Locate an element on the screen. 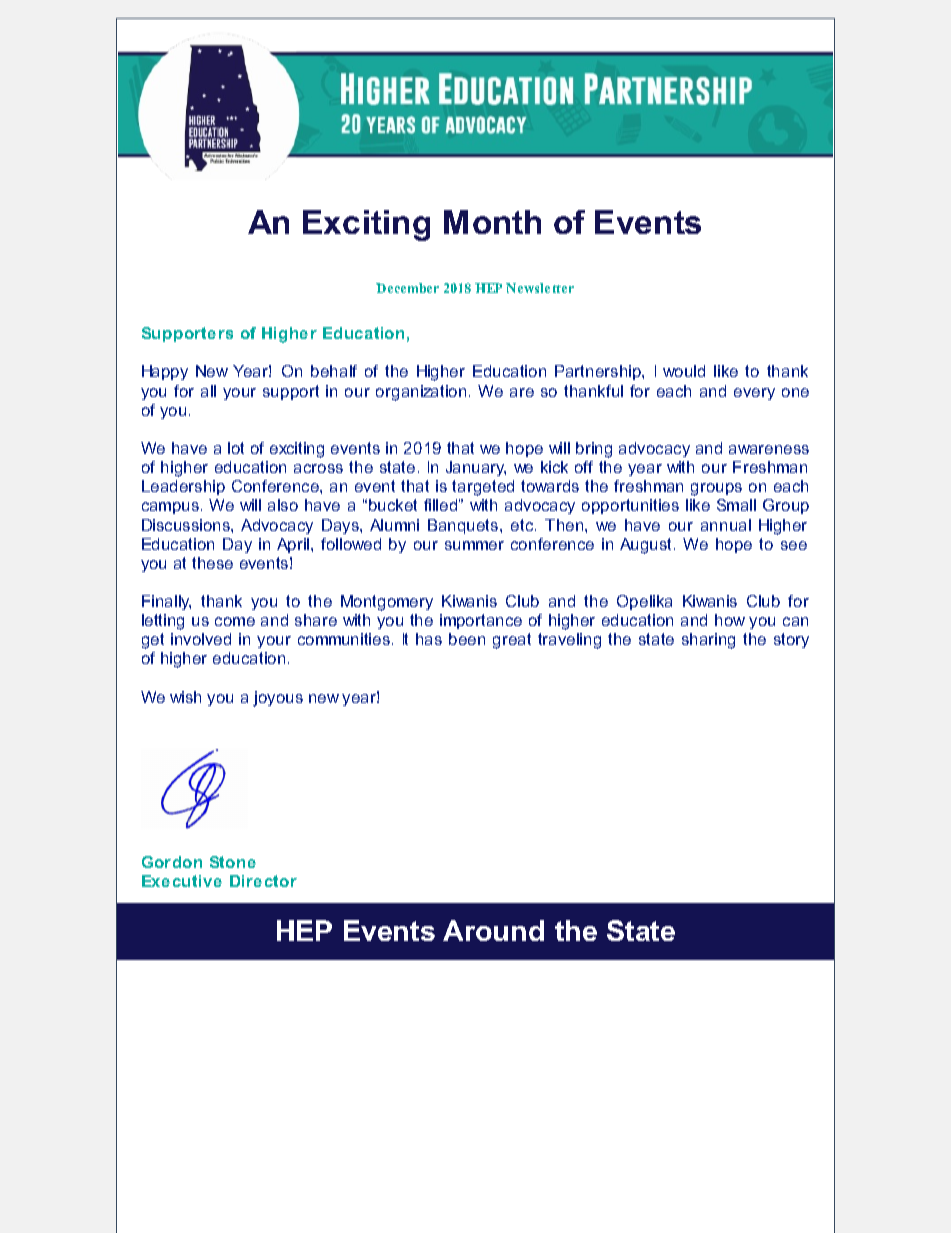 Image resolution: width=952 pixels, height=1233 pixels. lot is located at coordinates (236, 448).
